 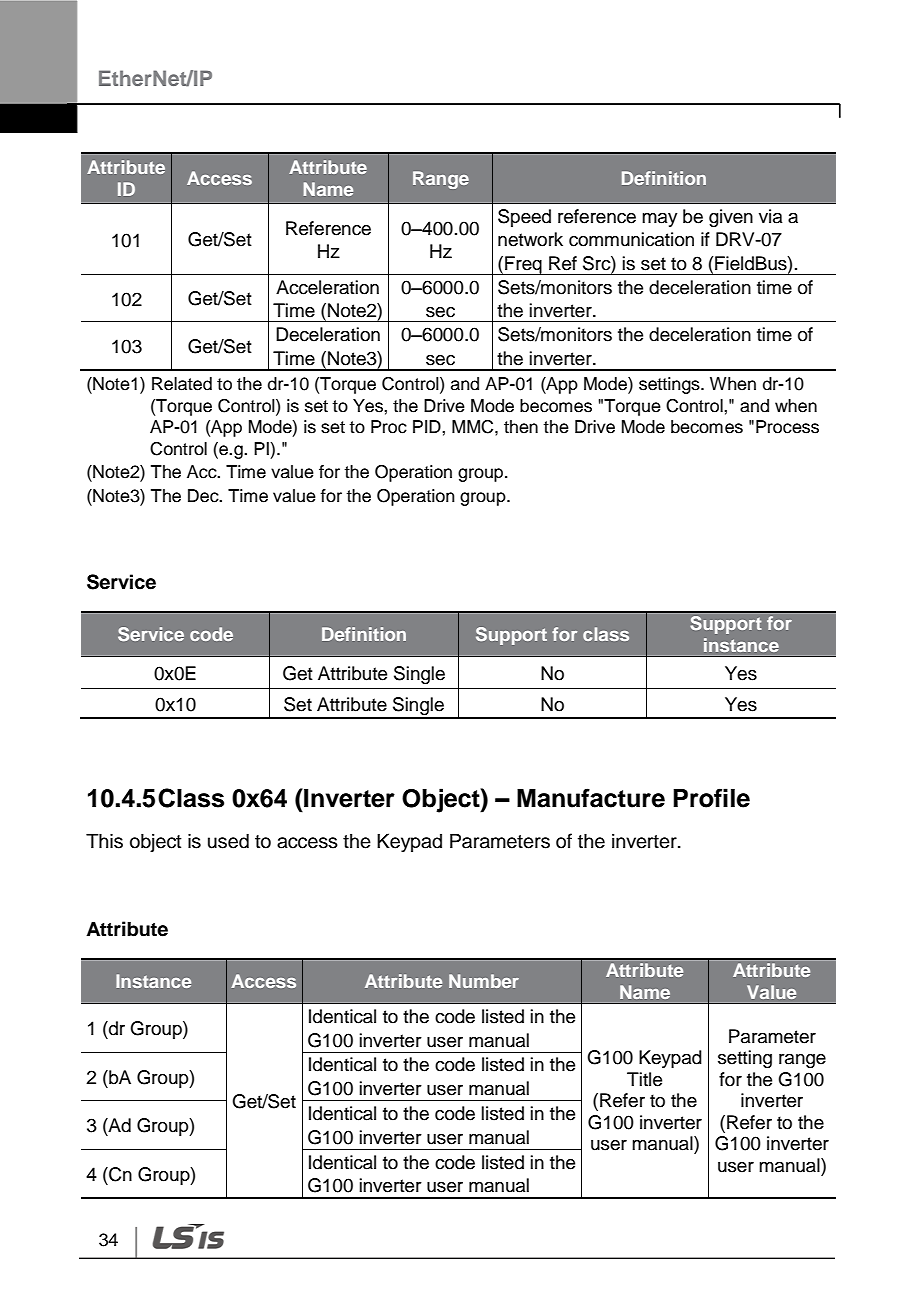 I want to click on PID, so click(x=428, y=426).
